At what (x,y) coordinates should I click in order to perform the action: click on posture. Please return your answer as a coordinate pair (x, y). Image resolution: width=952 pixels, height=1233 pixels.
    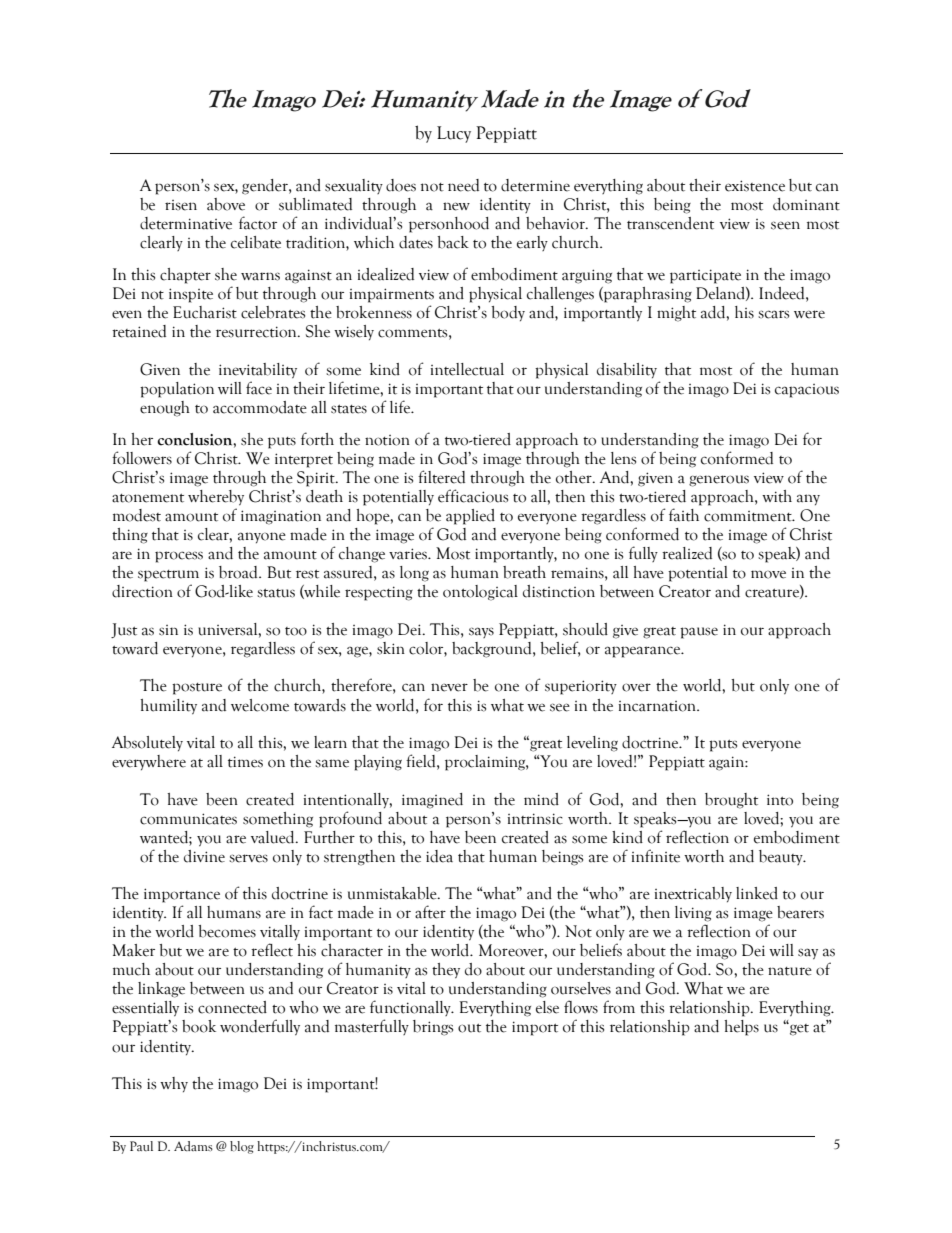
    Looking at the image, I should click on (197, 689).
